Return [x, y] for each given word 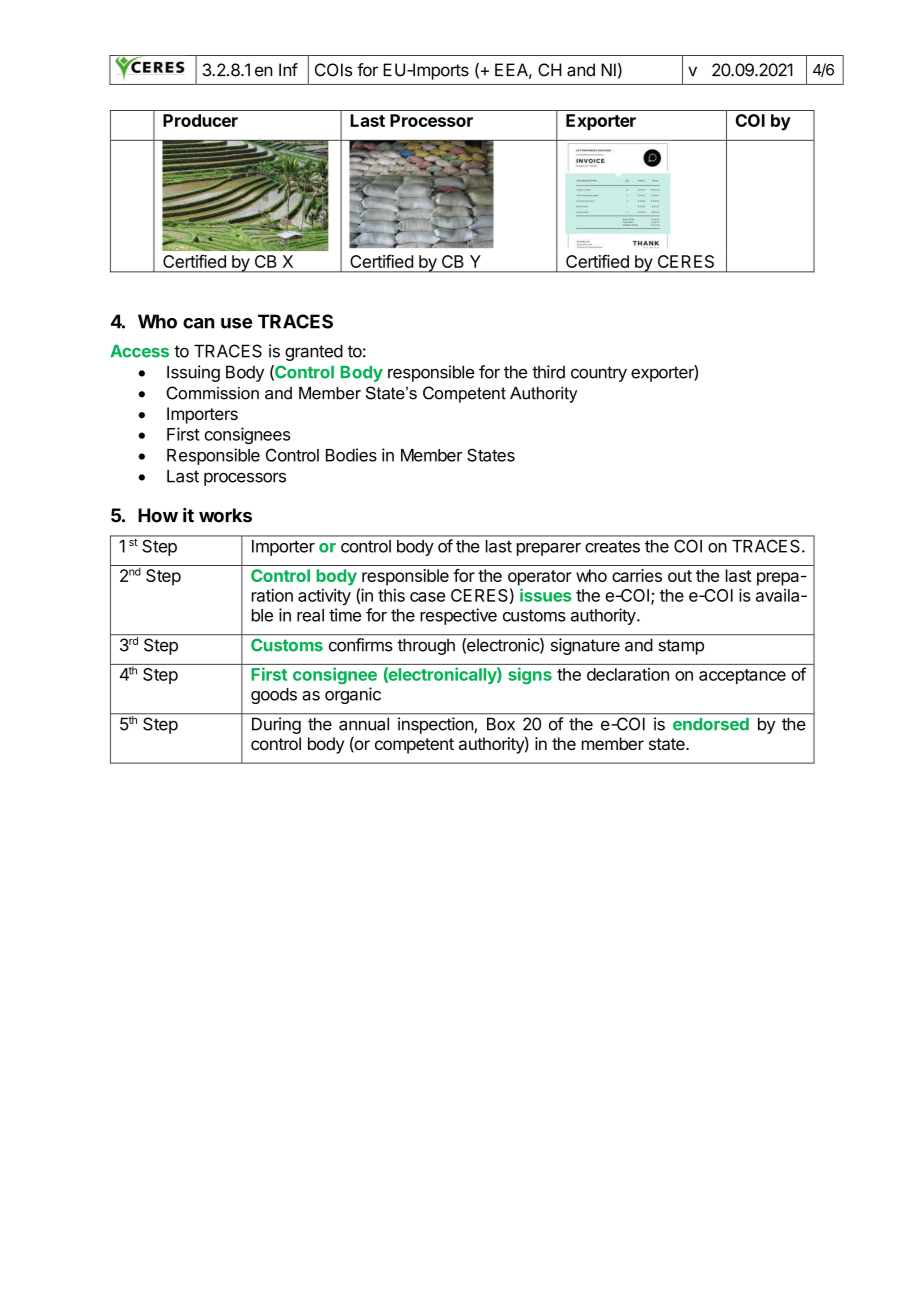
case [427, 597]
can [198, 323]
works [225, 515]
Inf [288, 69]
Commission [212, 393]
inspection [435, 725]
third [548, 372]
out [680, 576]
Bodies [351, 455]
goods [274, 696]
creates [612, 546]
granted [314, 352]
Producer [200, 120]
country [599, 374]
